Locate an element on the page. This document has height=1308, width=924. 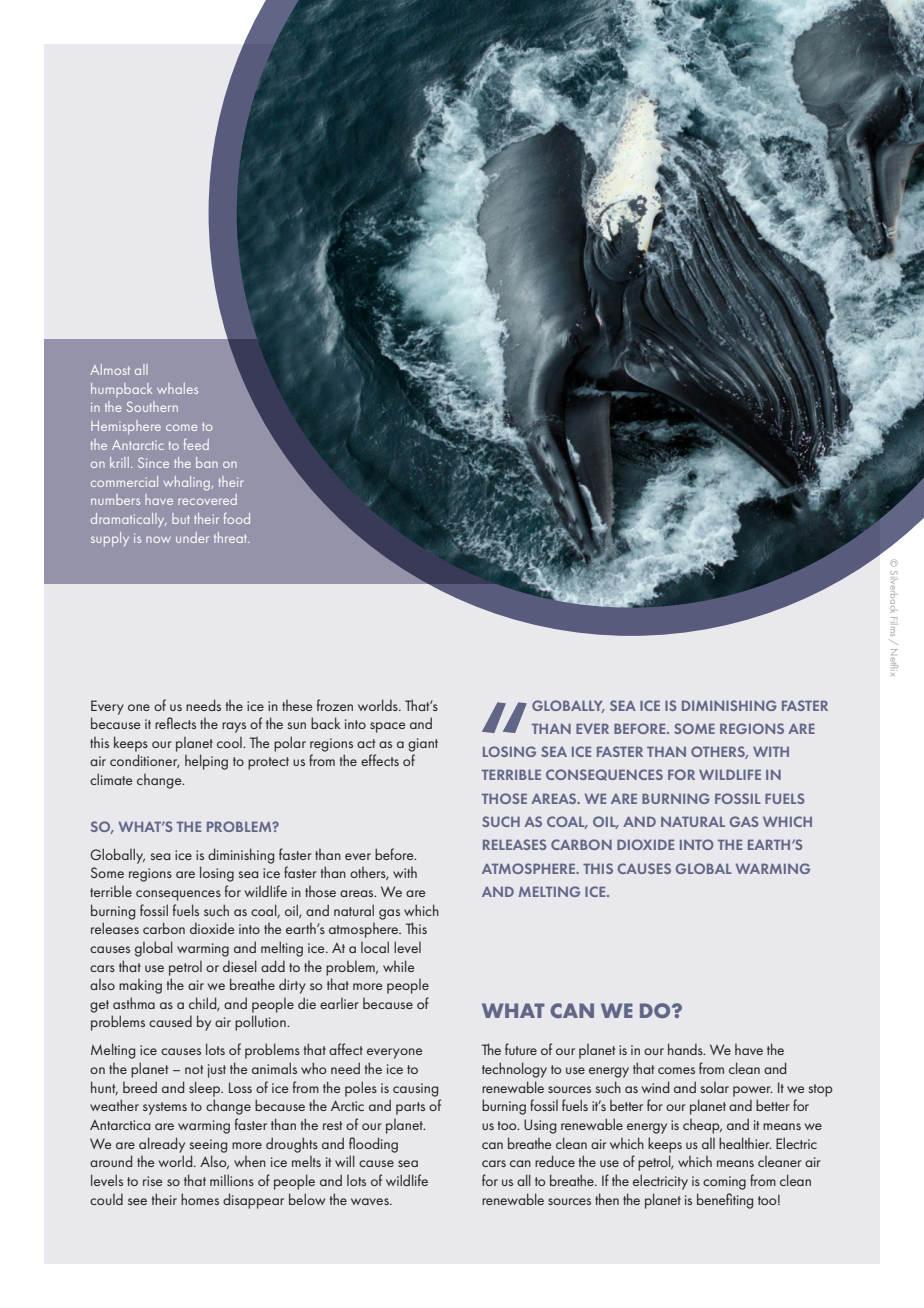
rise is located at coordinates (152, 1181).
